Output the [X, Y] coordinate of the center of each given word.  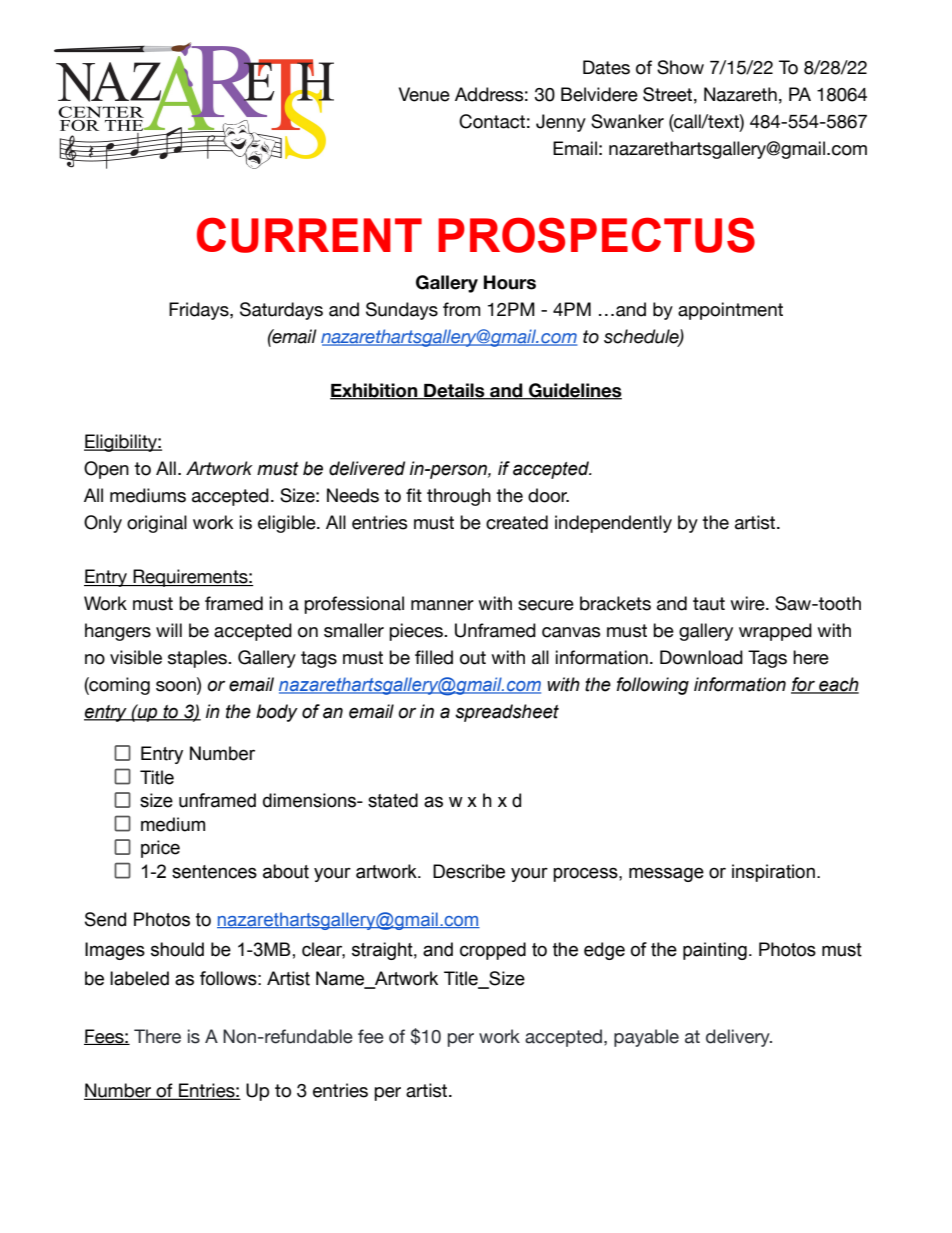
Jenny [561, 123]
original [157, 524]
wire [748, 603]
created [517, 522]
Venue [424, 94]
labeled [139, 978]
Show [680, 67]
